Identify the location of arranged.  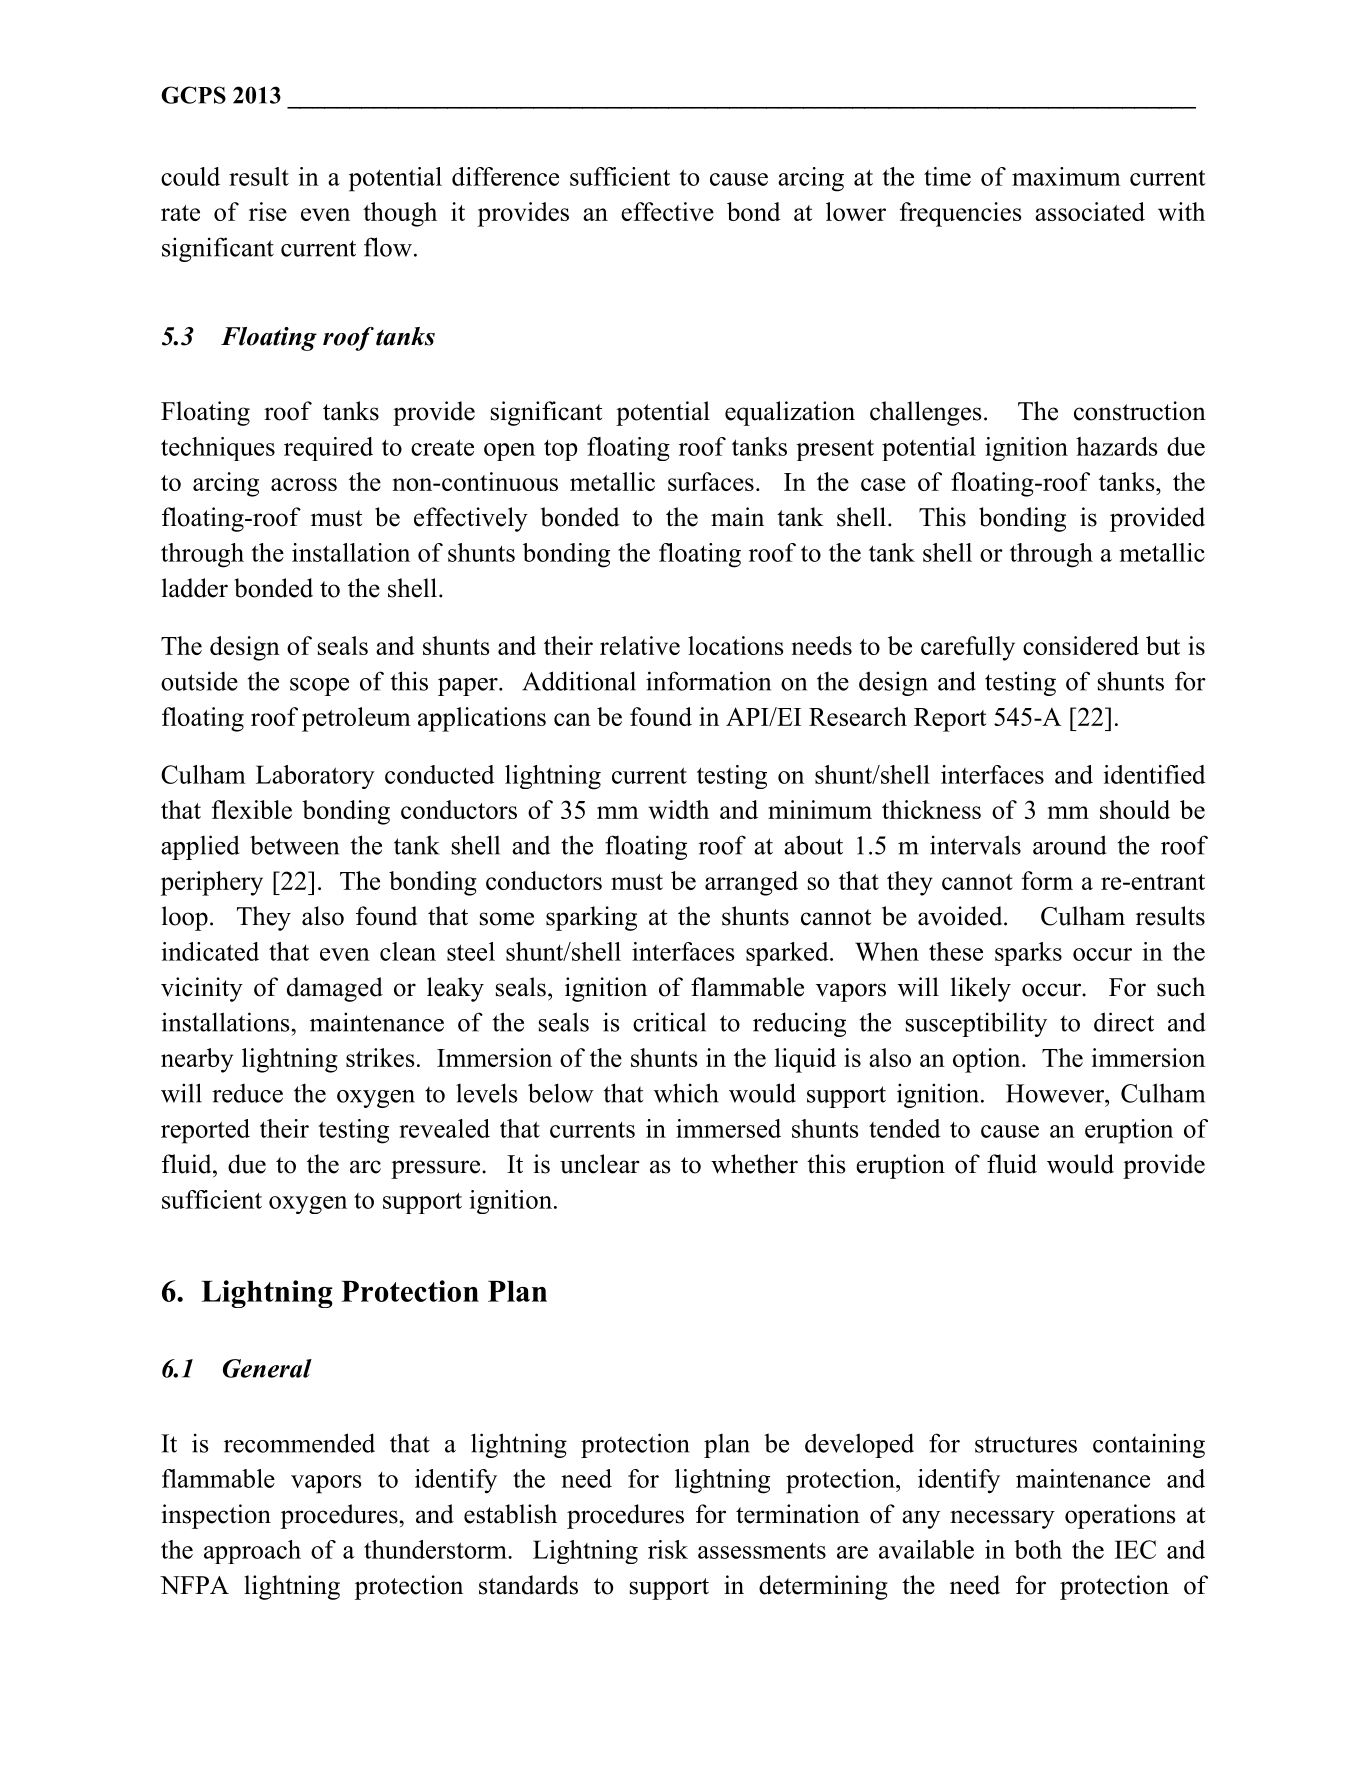
(751, 883).
